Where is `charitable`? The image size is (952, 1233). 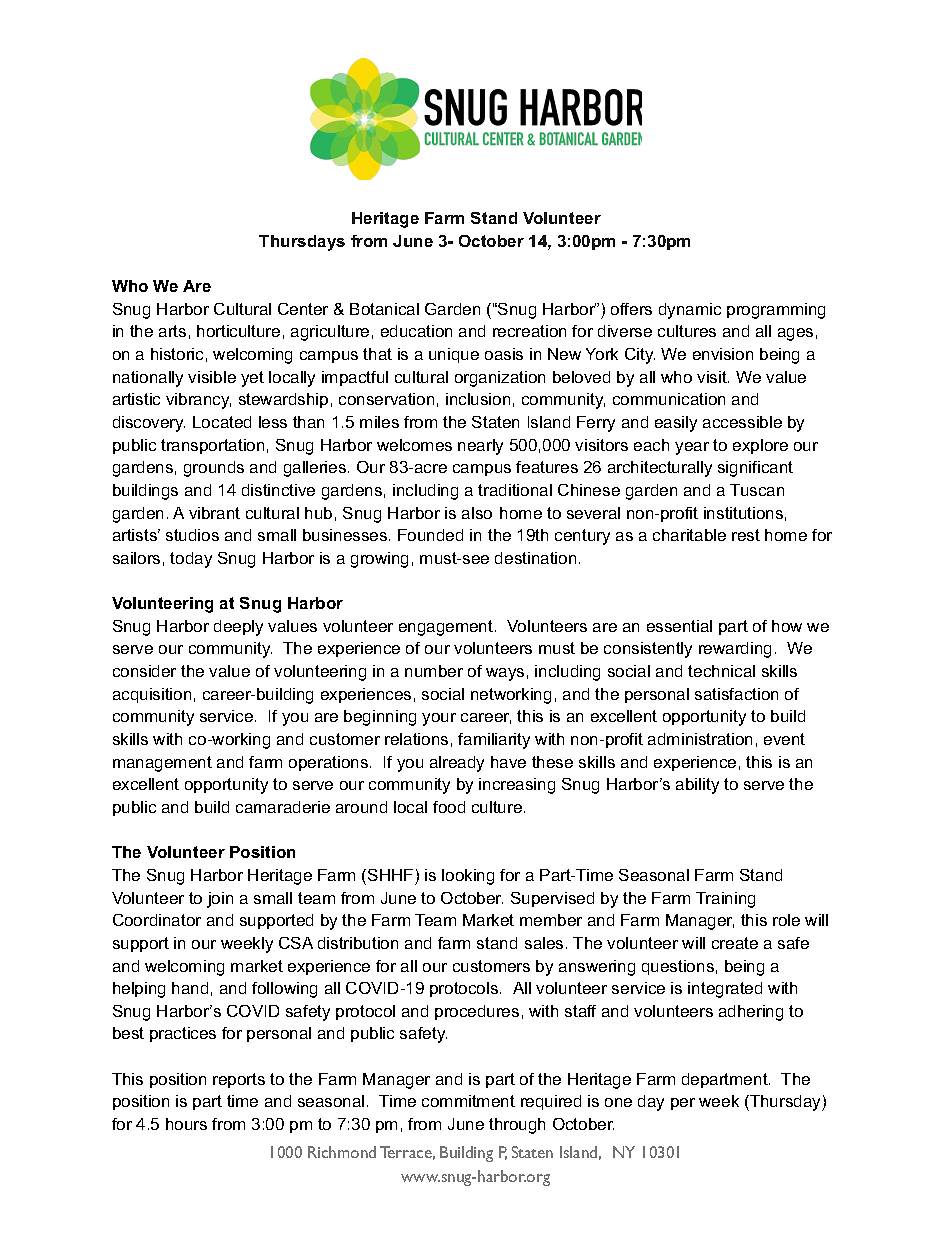 charitable is located at coordinates (689, 535).
